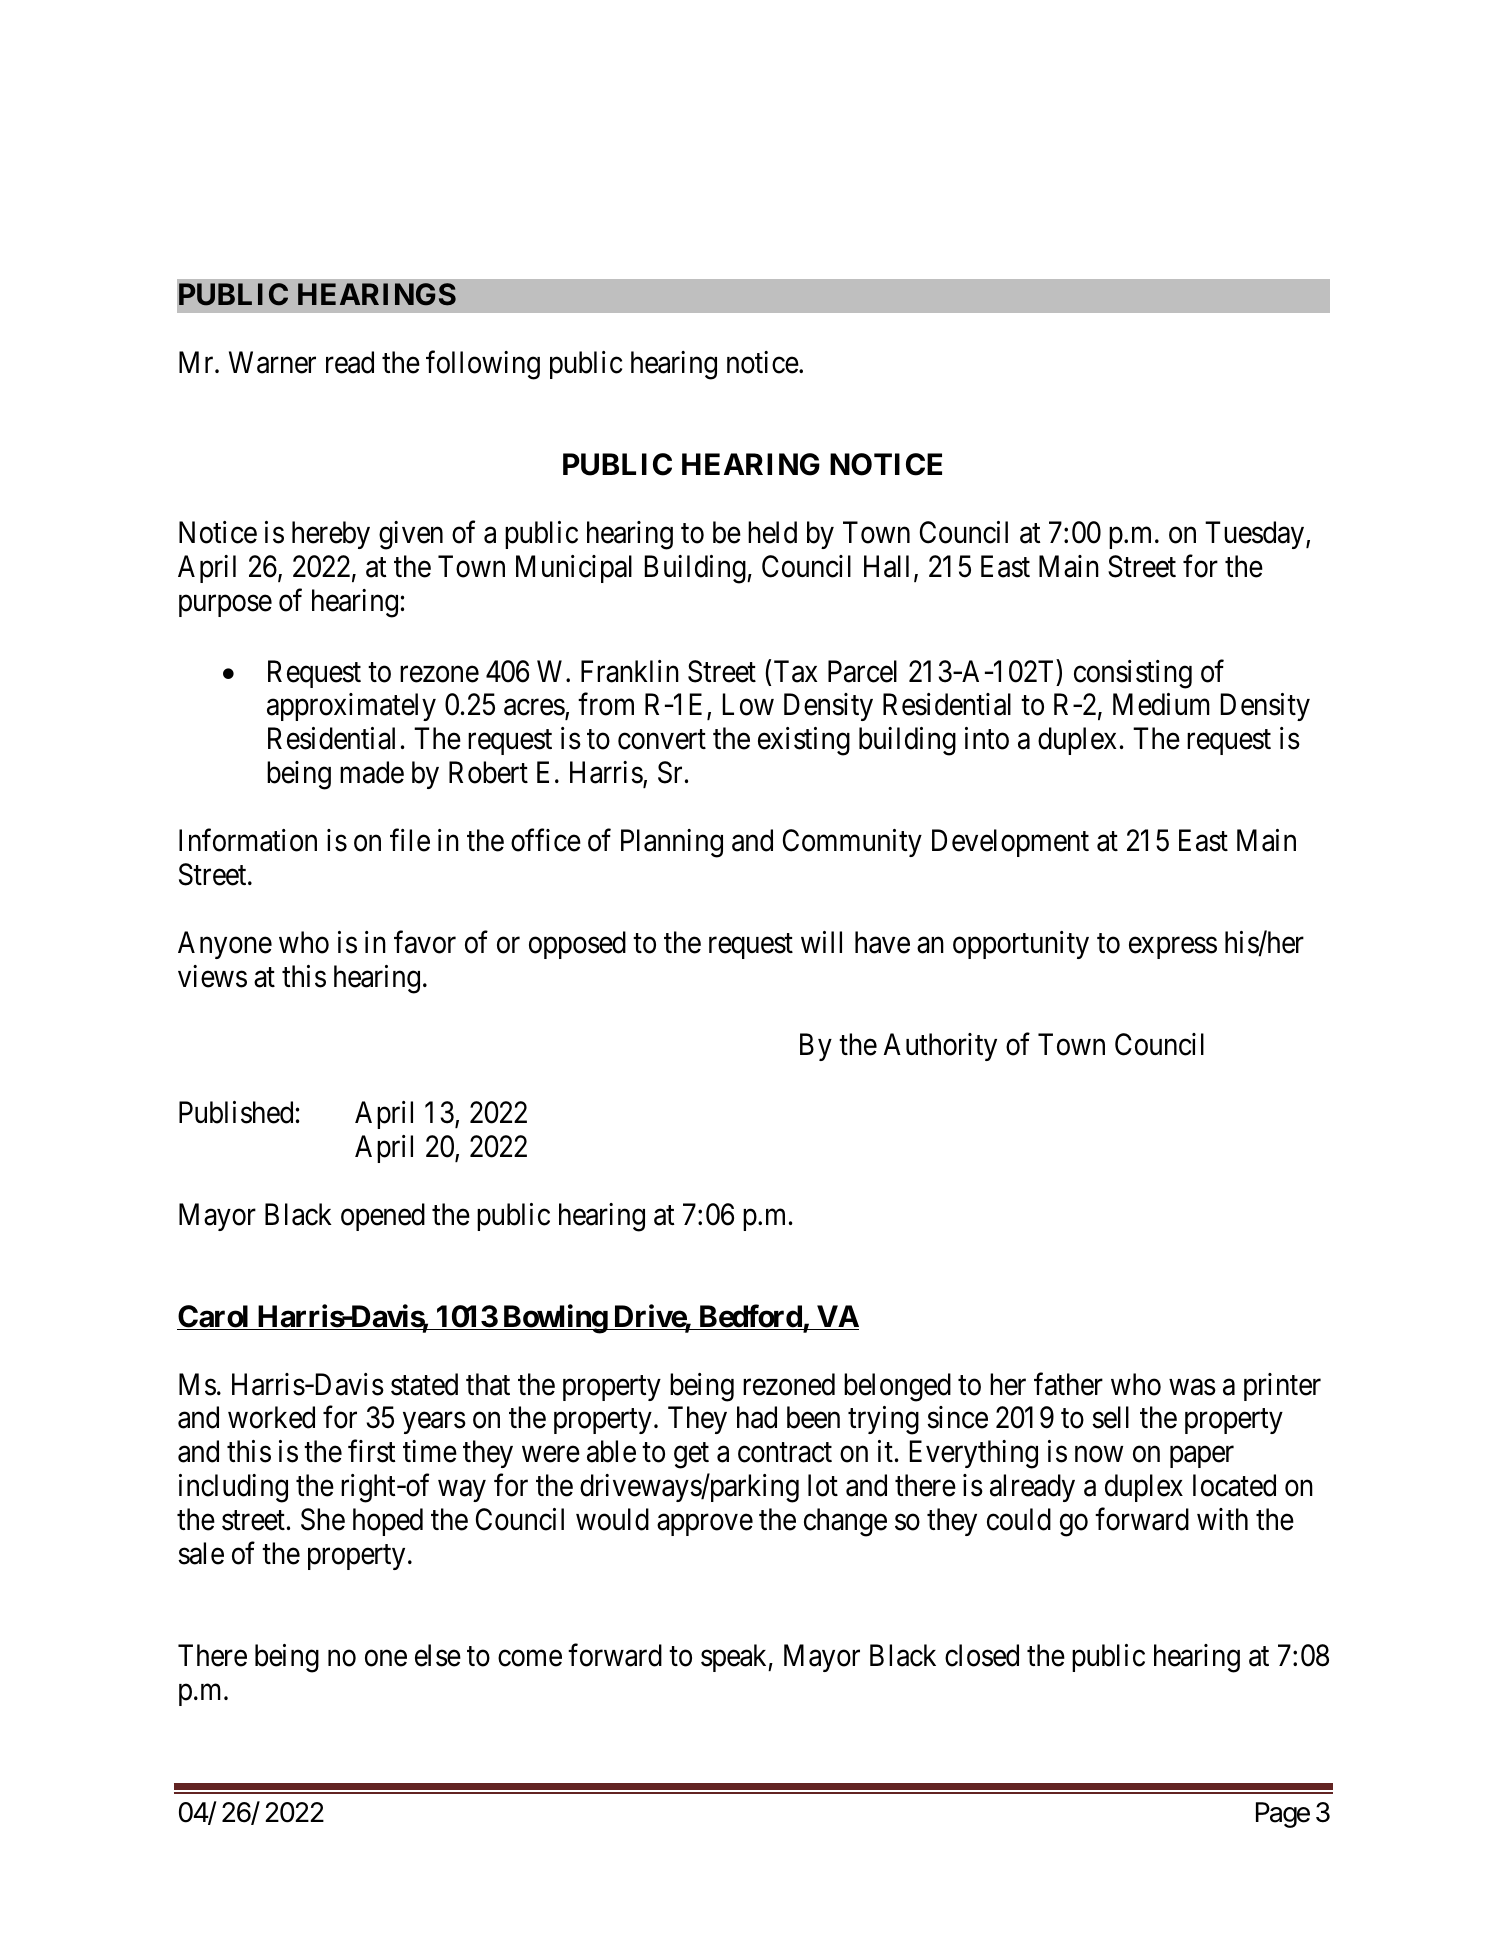 This screenshot has height=1950, width=1507. Describe the element at coordinates (530, 1659) in the screenshot. I see `come` at that location.
